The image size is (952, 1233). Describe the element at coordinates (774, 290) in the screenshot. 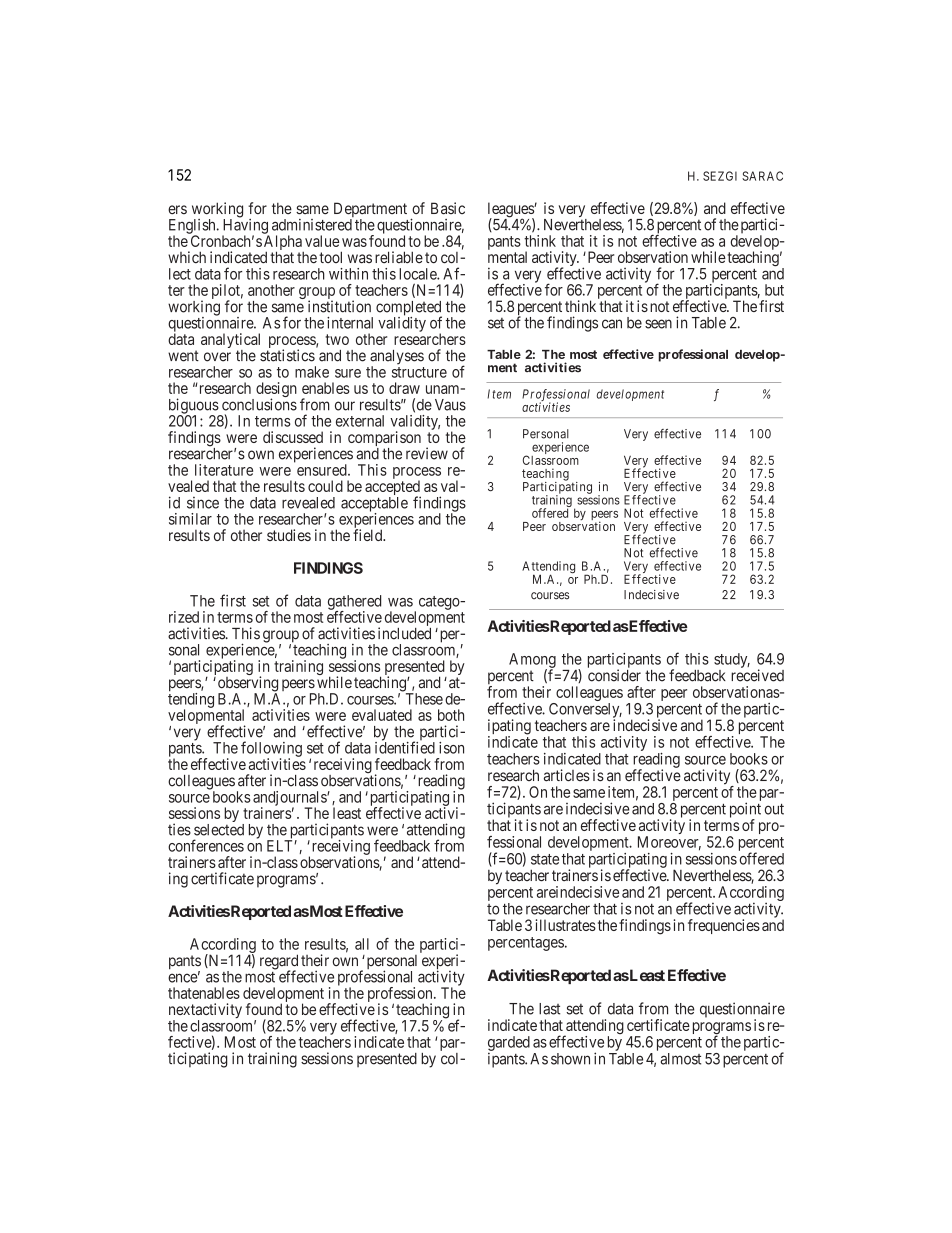

I see `but` at that location.
